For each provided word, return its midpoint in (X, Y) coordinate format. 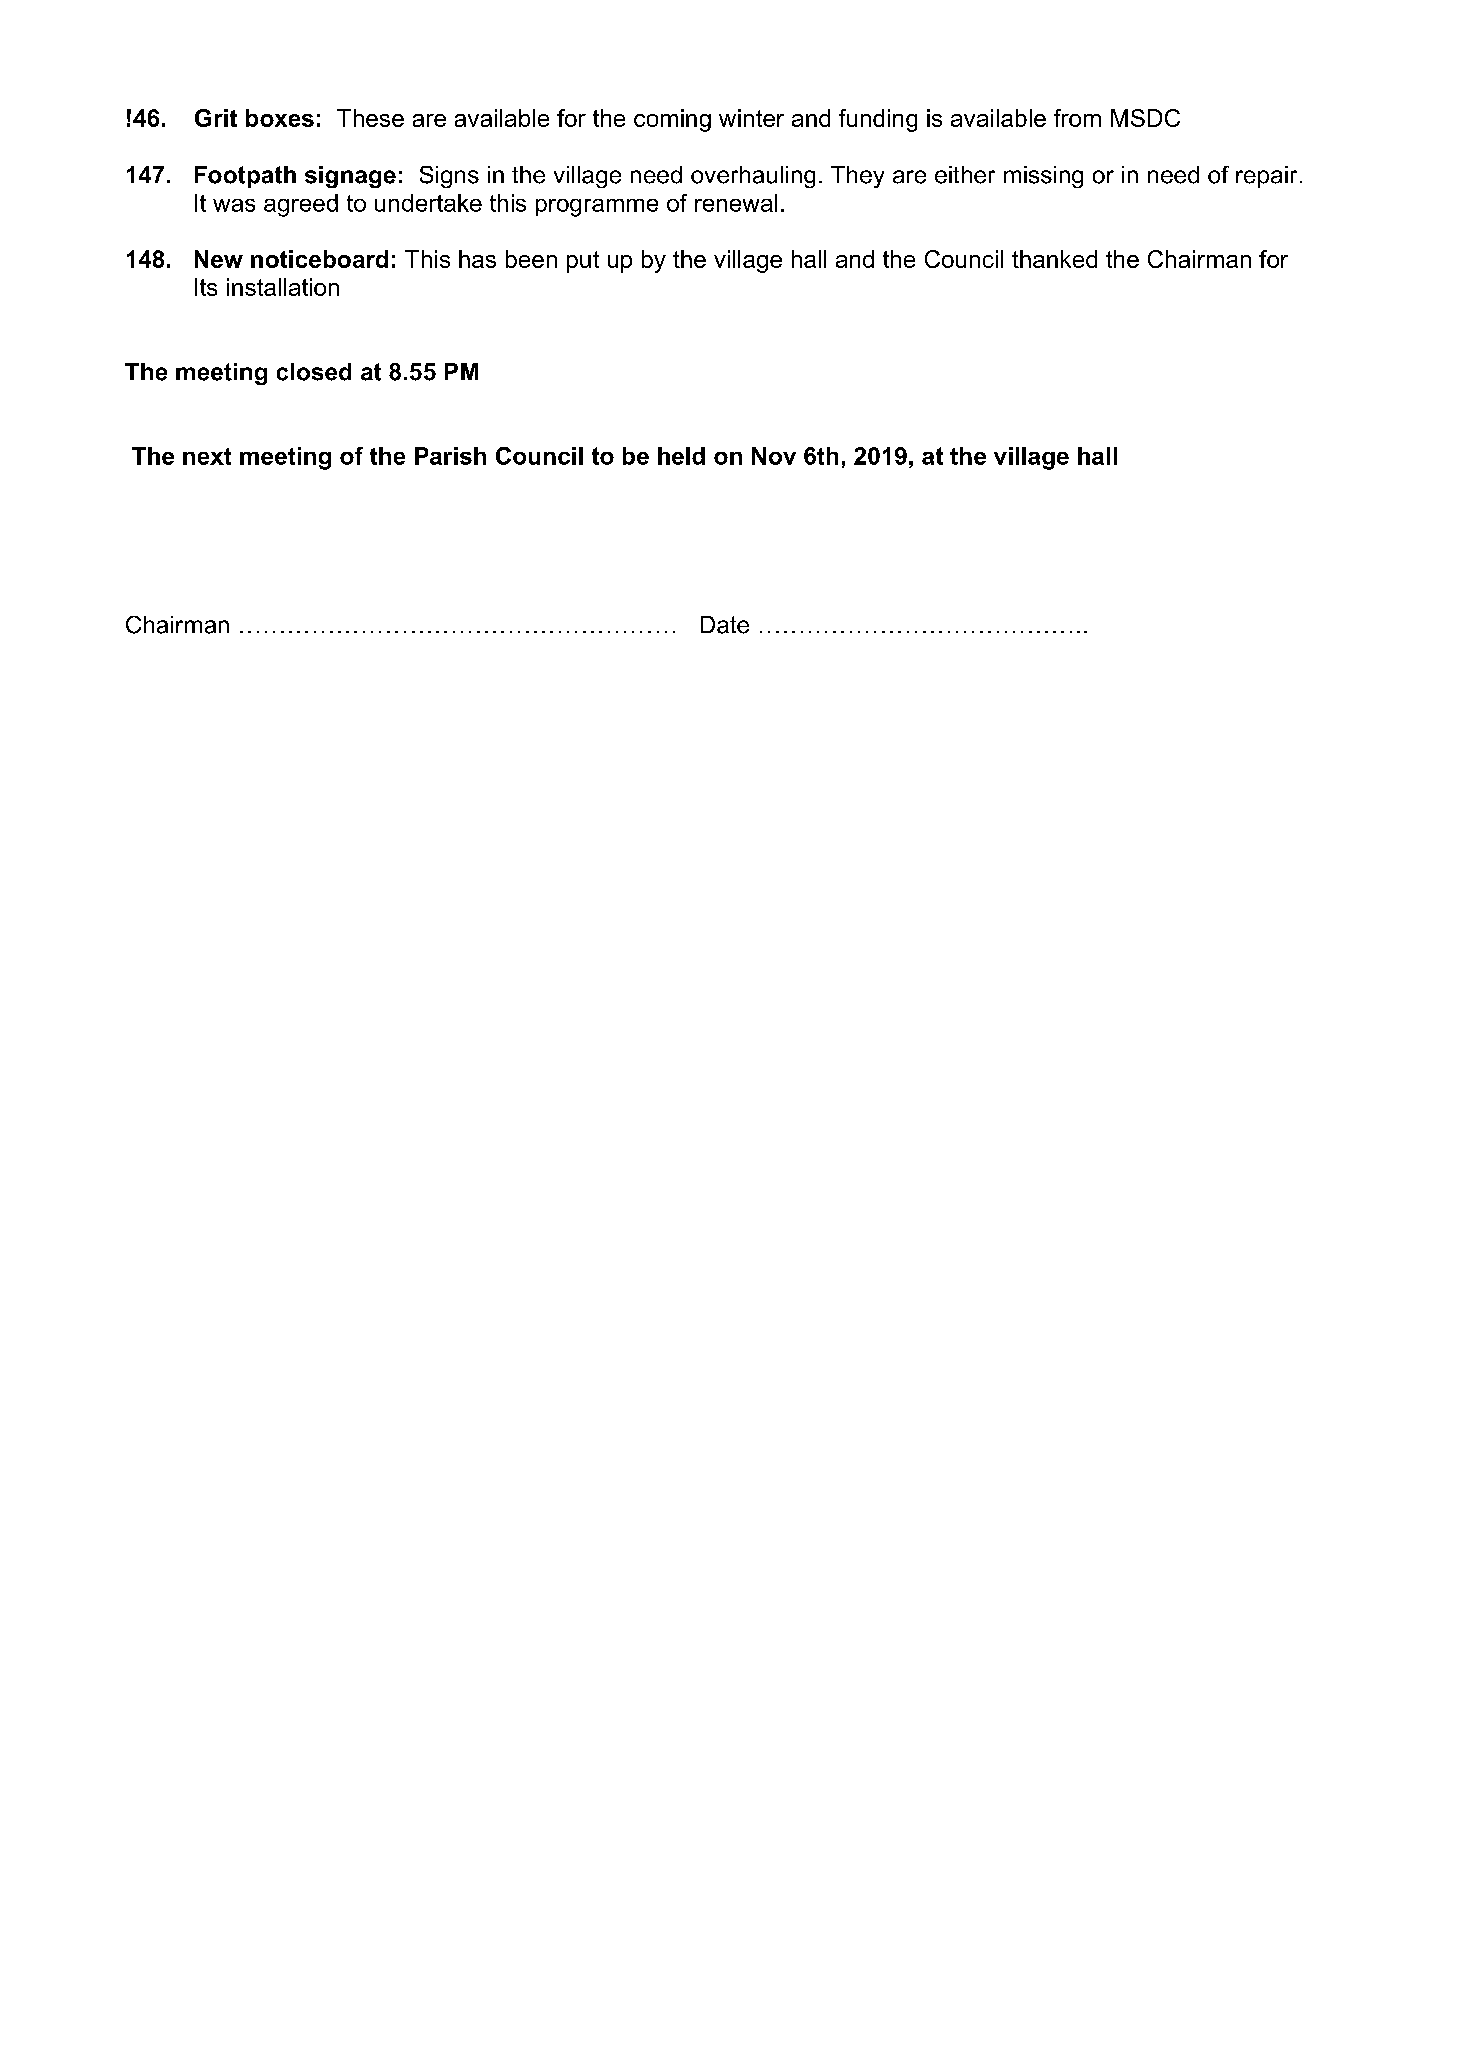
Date (725, 625)
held (681, 456)
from (1077, 118)
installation (283, 287)
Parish (450, 456)
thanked (1054, 259)
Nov (774, 456)
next (207, 456)
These (370, 118)
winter (751, 118)
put (583, 262)
